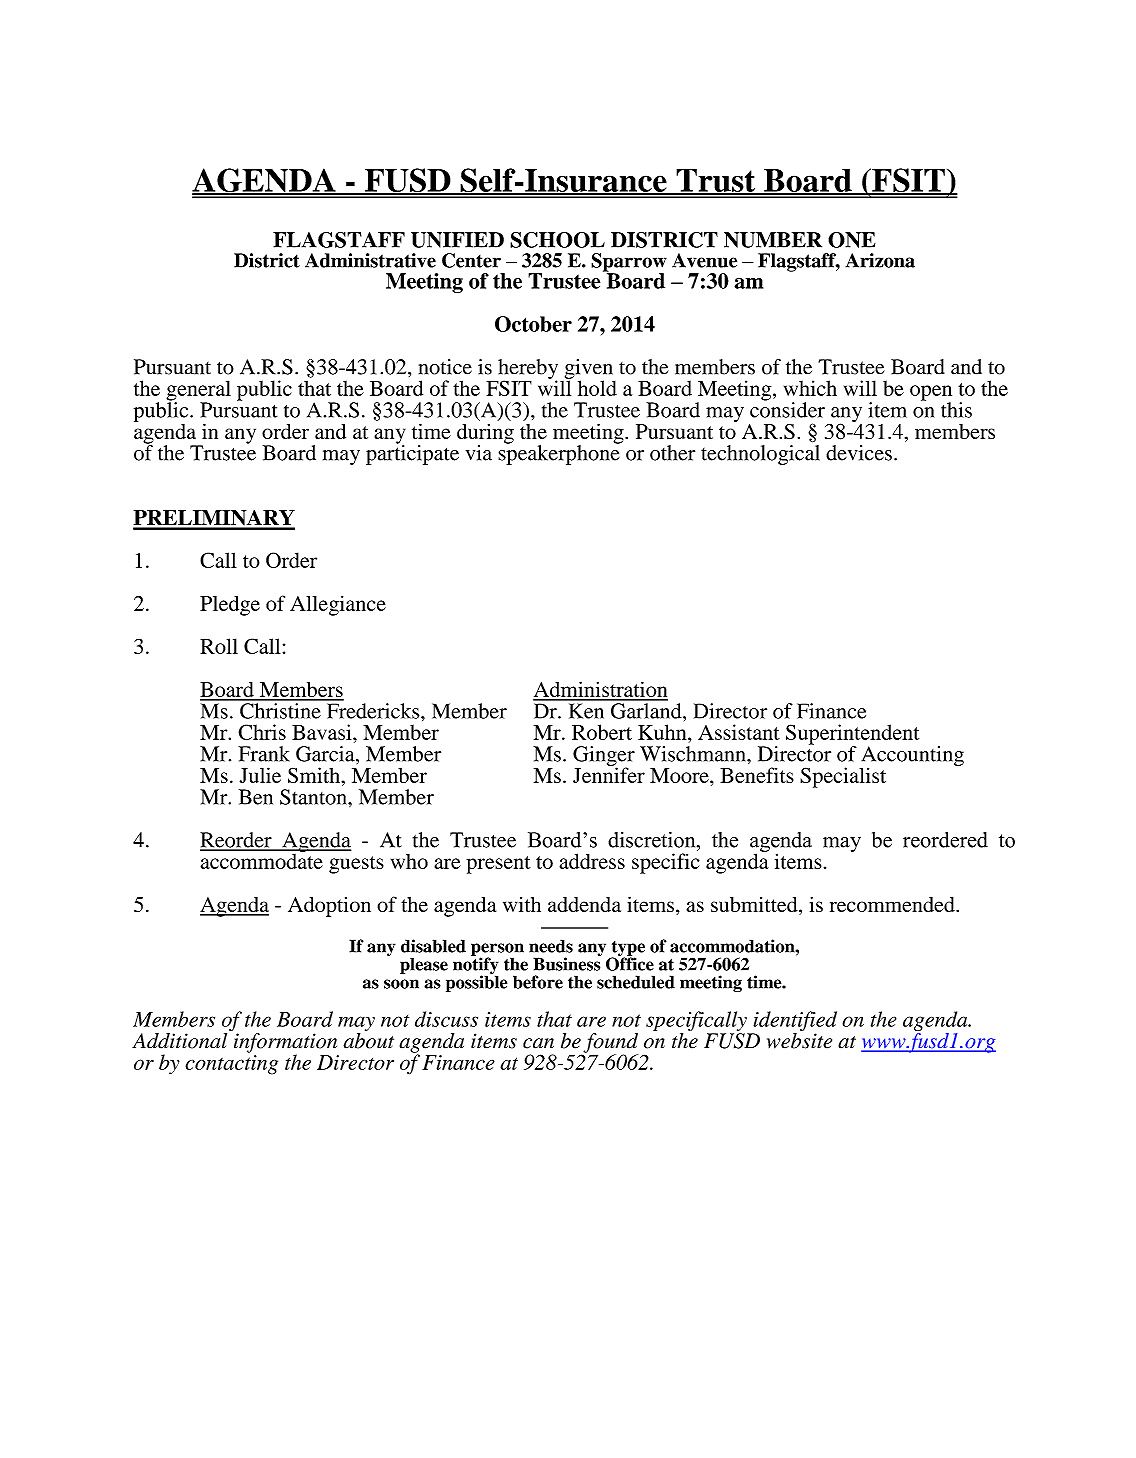  Describe the element at coordinates (859, 453) in the page. I see `devices` at that location.
